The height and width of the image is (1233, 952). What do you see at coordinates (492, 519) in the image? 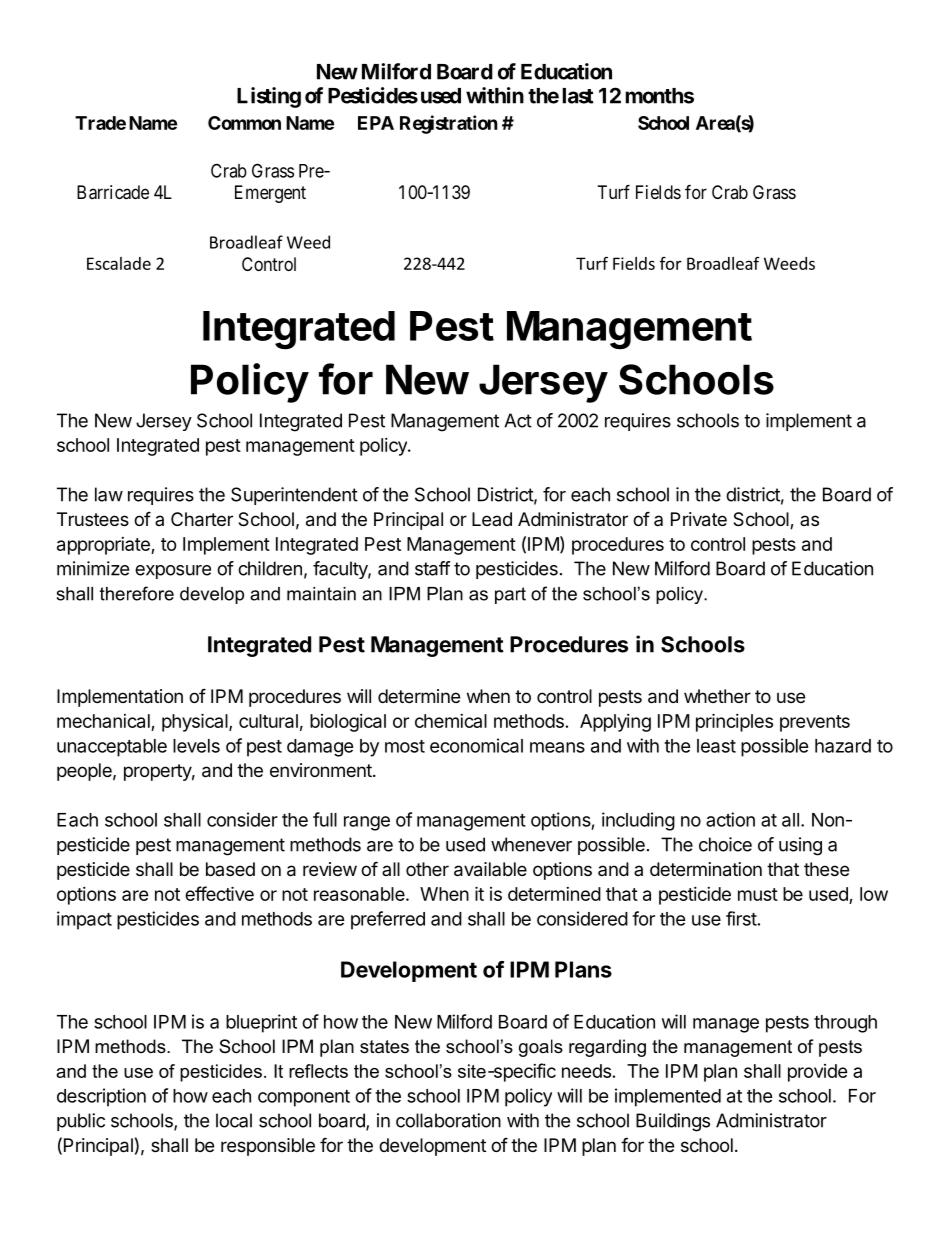
I see `Lead` at bounding box center [492, 519].
